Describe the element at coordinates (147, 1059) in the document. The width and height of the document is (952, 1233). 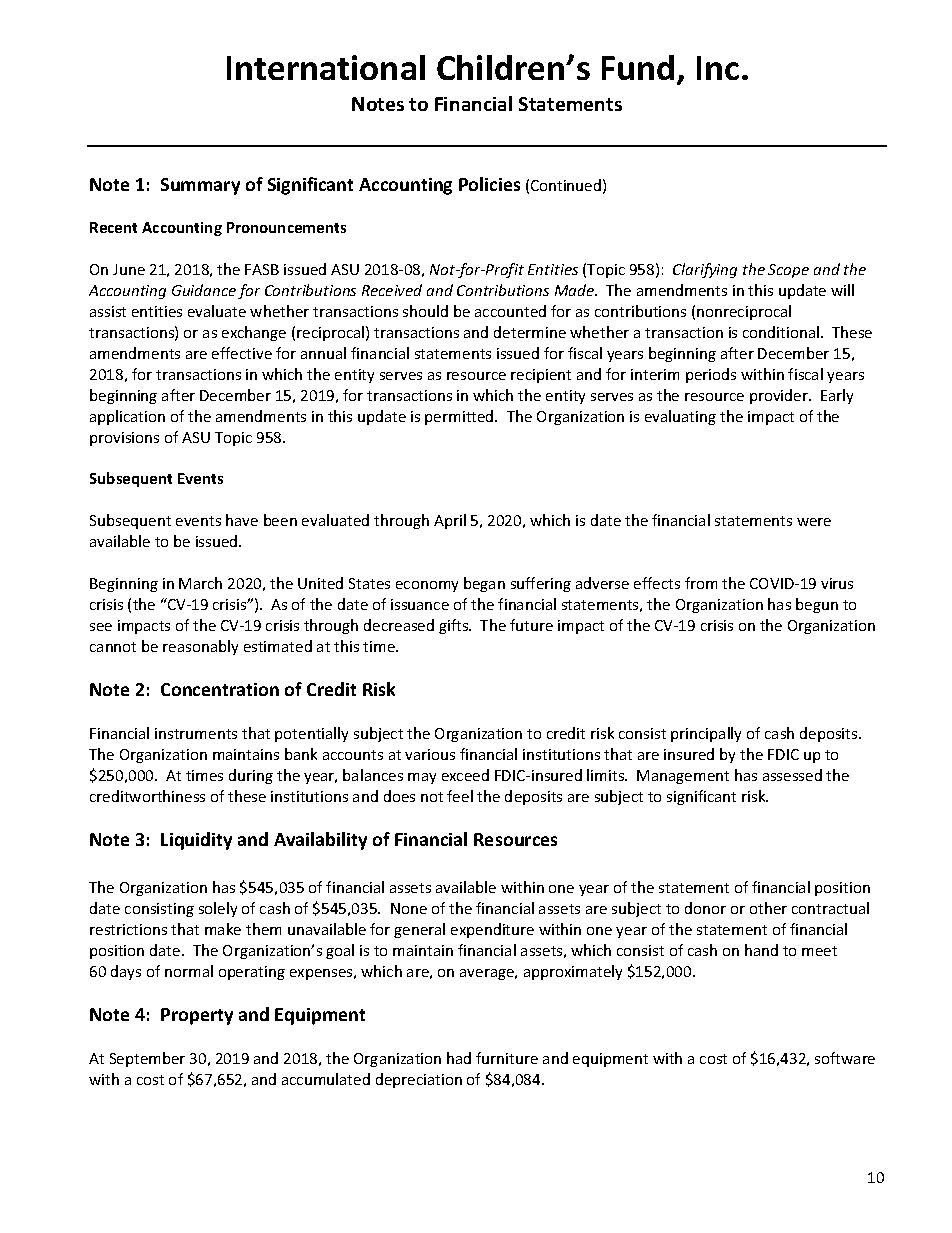
I see `September` at that location.
